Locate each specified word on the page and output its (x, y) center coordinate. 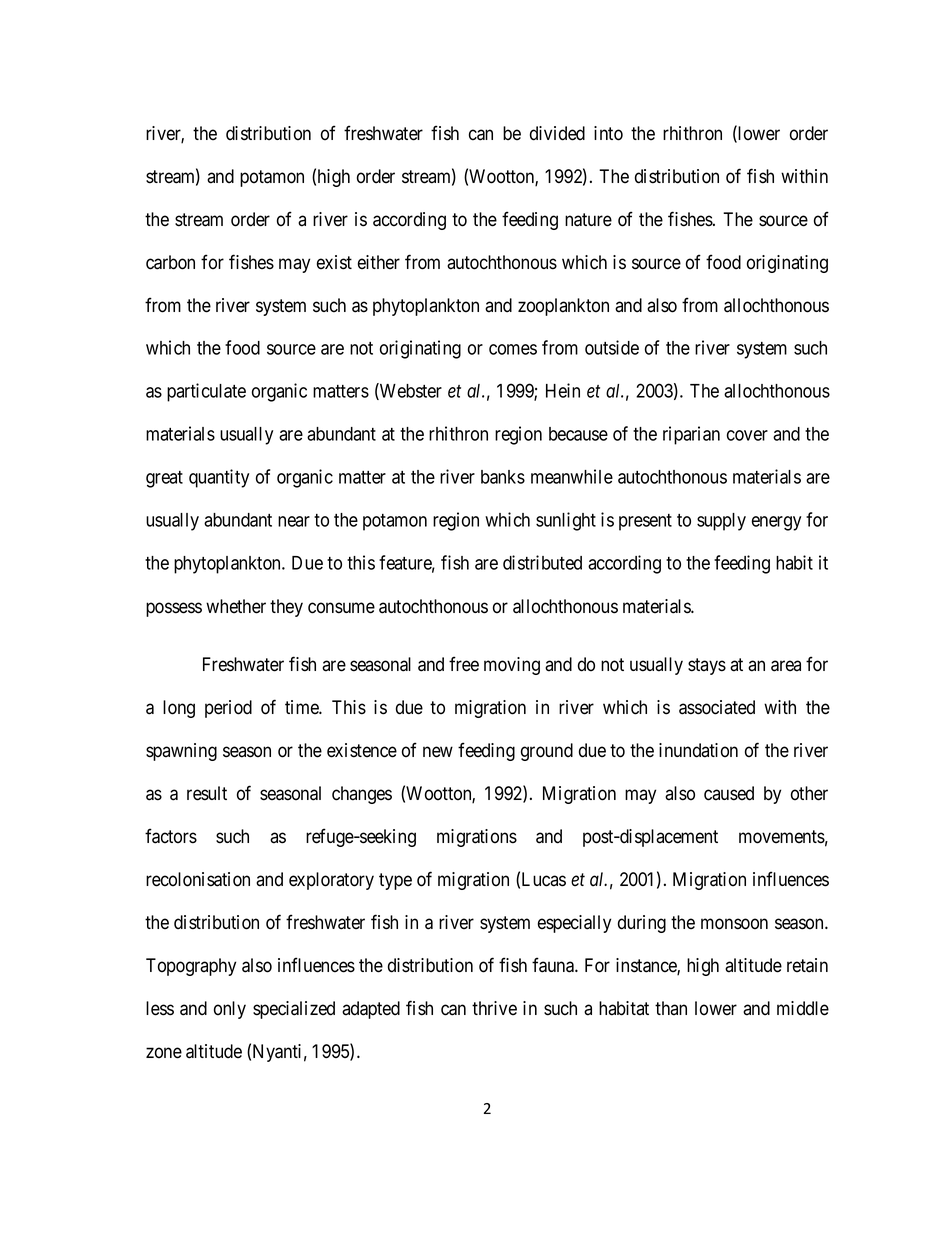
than (671, 1008)
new (438, 752)
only (230, 1010)
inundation (698, 750)
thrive (494, 1008)
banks (503, 477)
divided (557, 133)
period (228, 709)
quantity (219, 478)
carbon (170, 262)
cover (747, 435)
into (608, 133)
